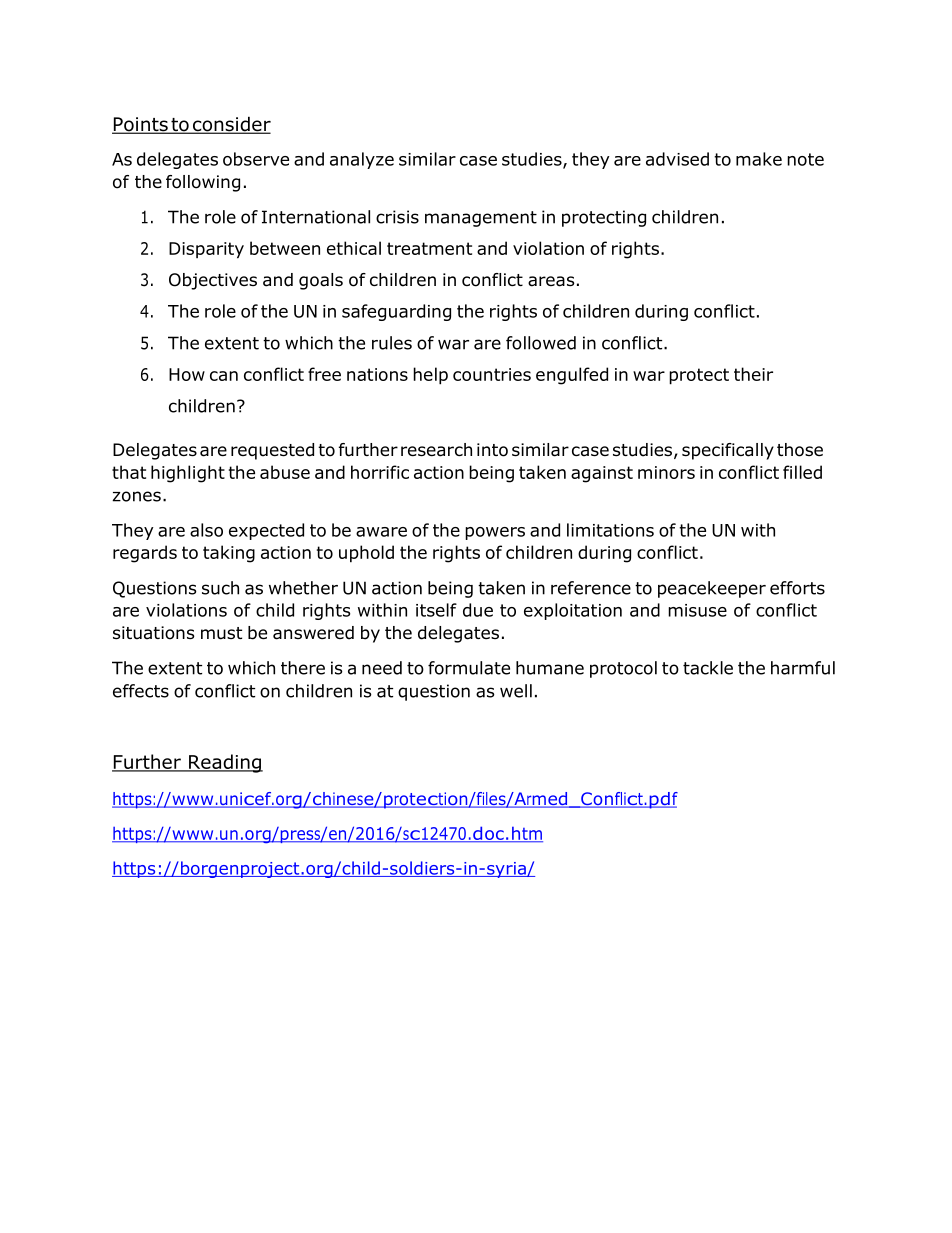  I want to click on make, so click(759, 159).
